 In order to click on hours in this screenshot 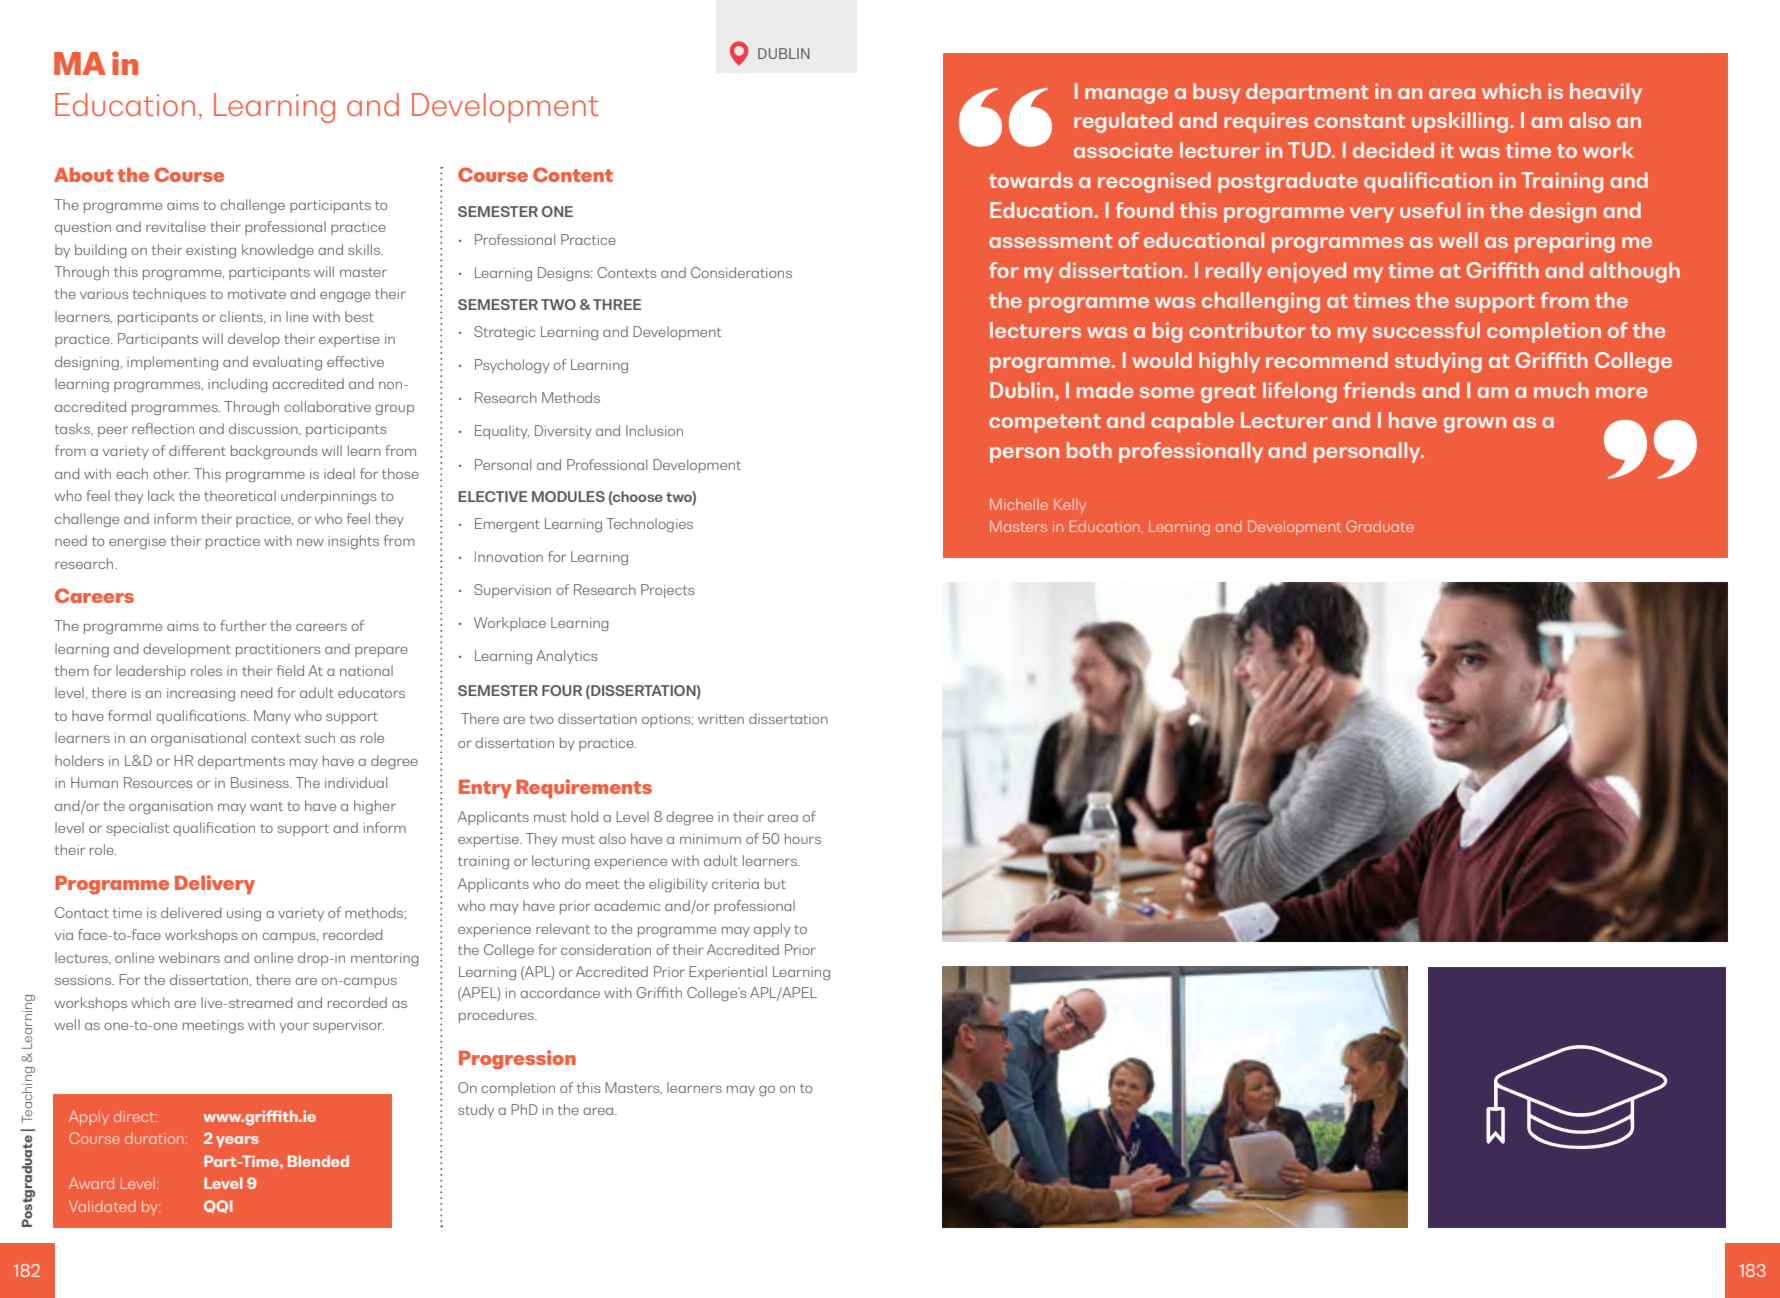, I will do `click(803, 838)`.
